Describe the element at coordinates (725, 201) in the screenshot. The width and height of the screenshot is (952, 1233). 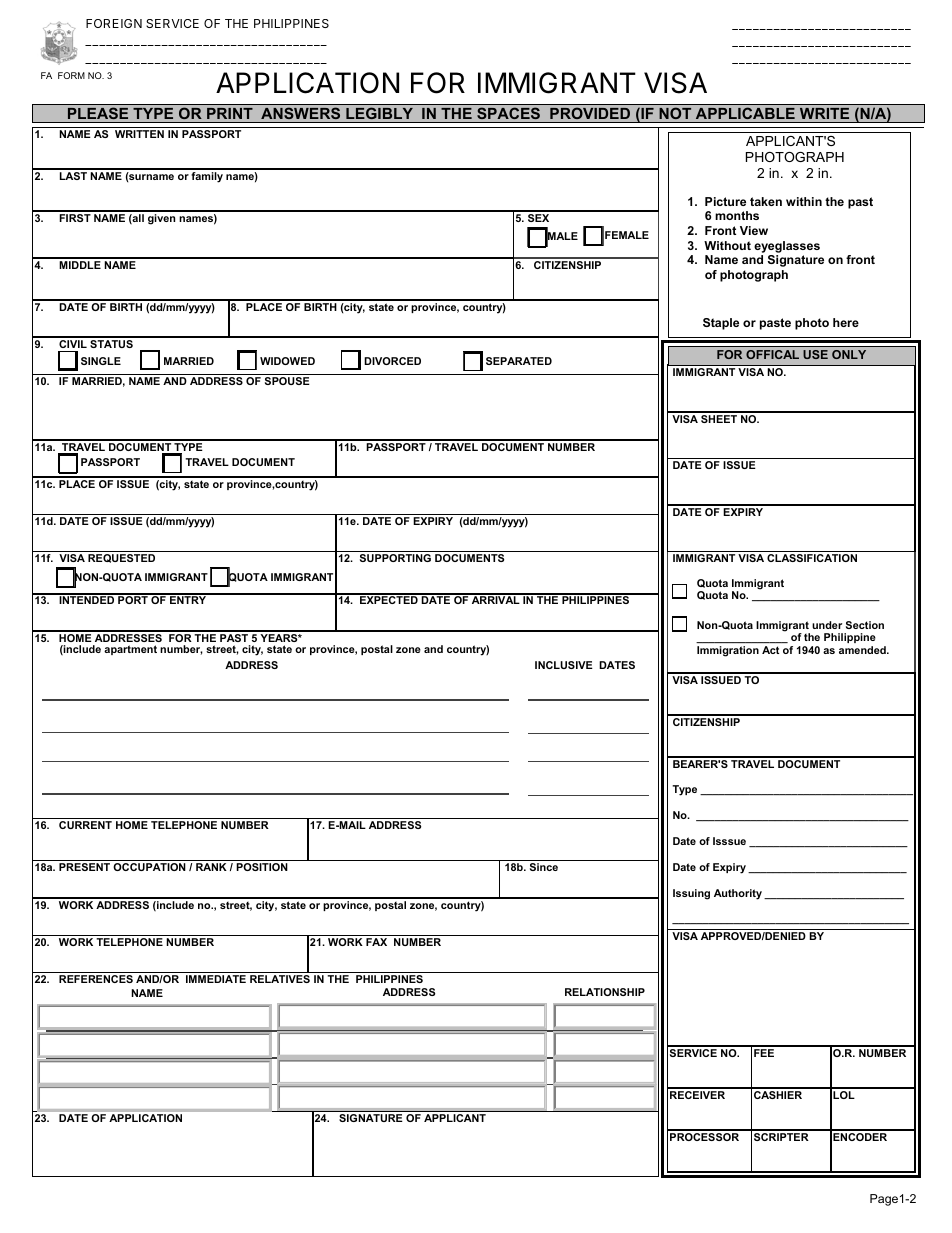
I see `Picture` at that location.
